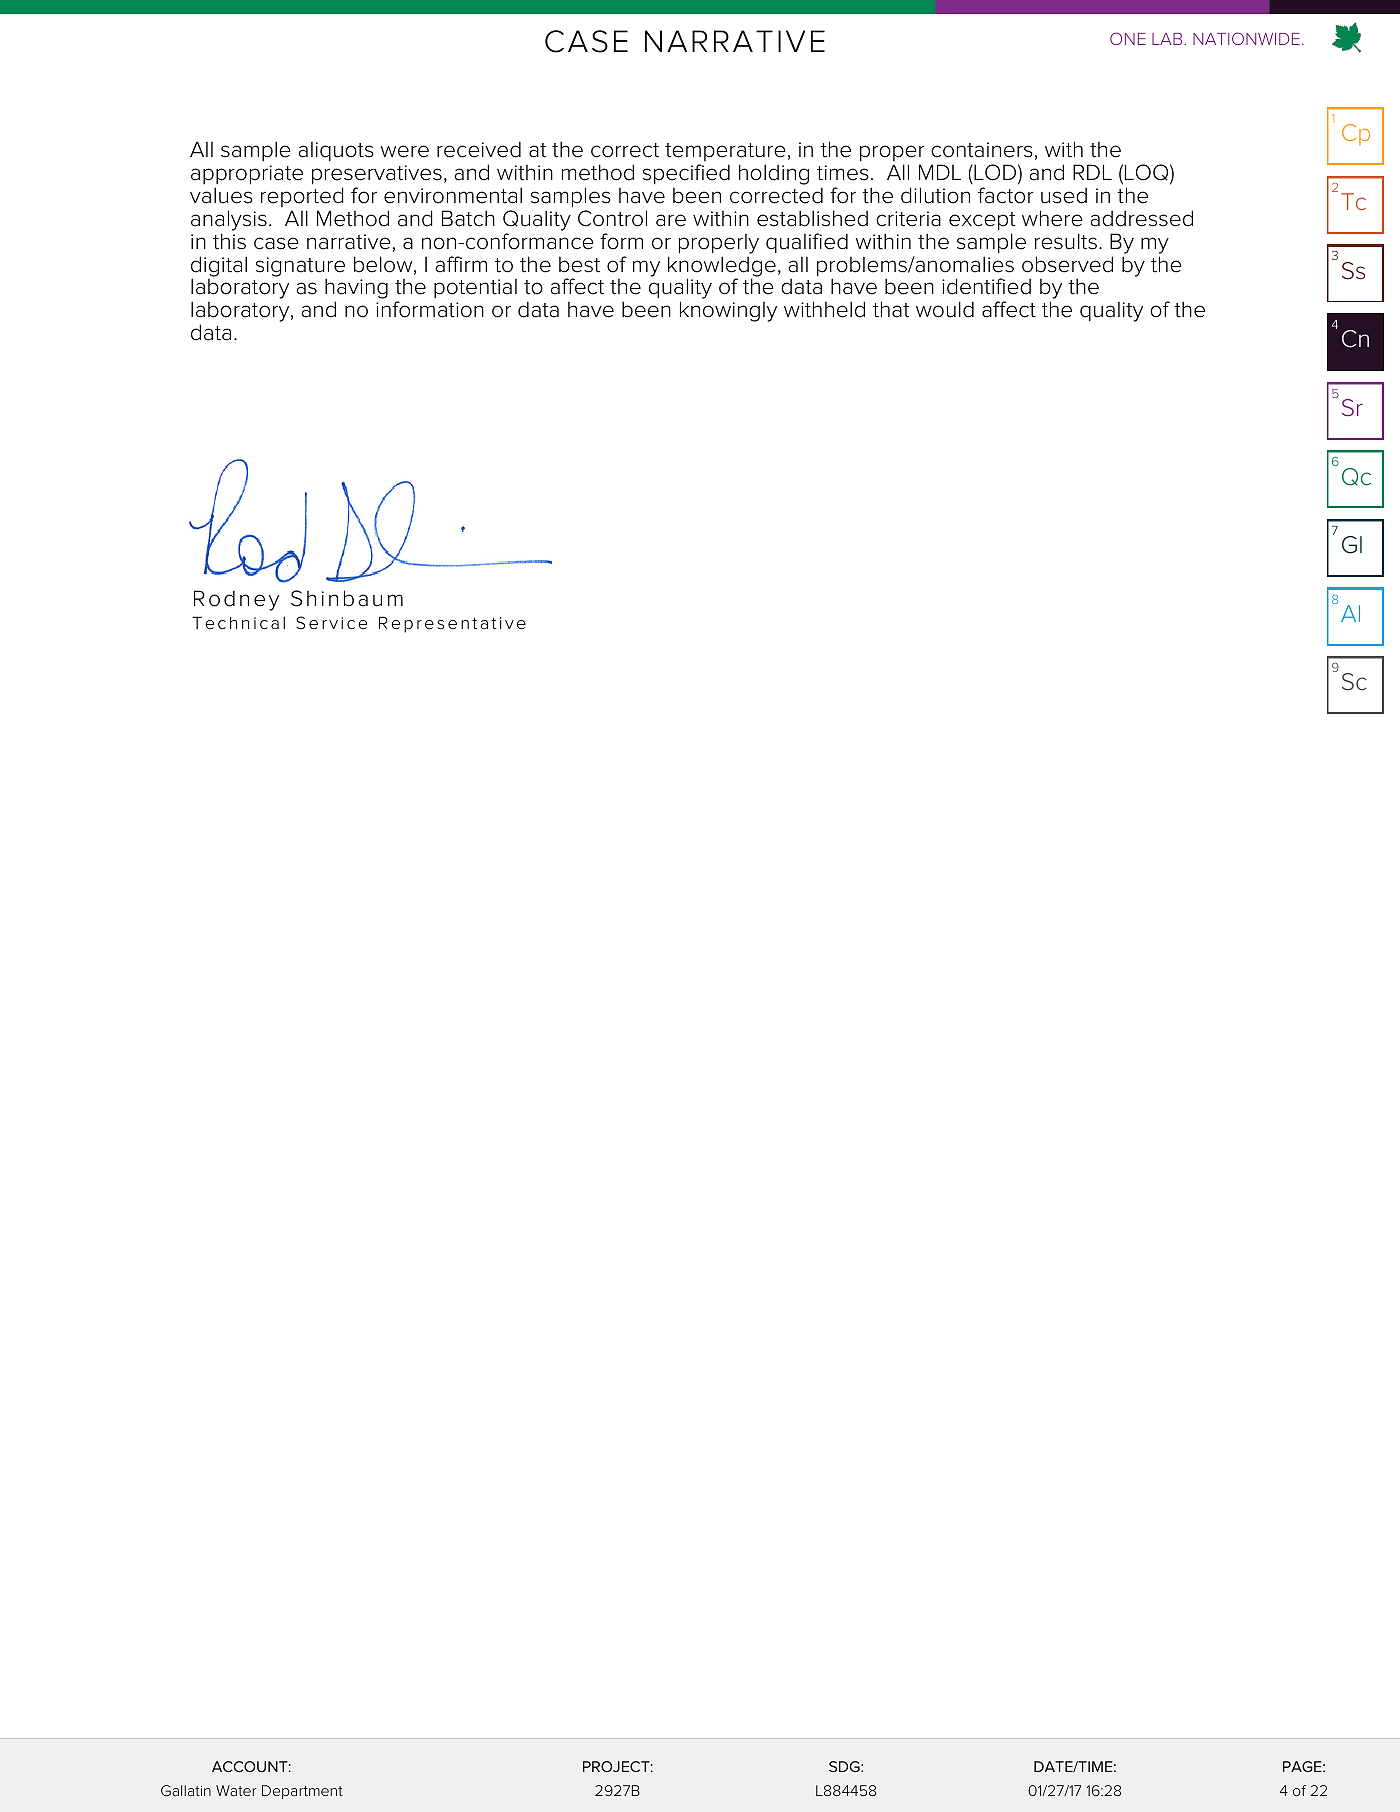 The height and width of the page is (1812, 1400). I want to click on knowledge, so click(722, 267).
